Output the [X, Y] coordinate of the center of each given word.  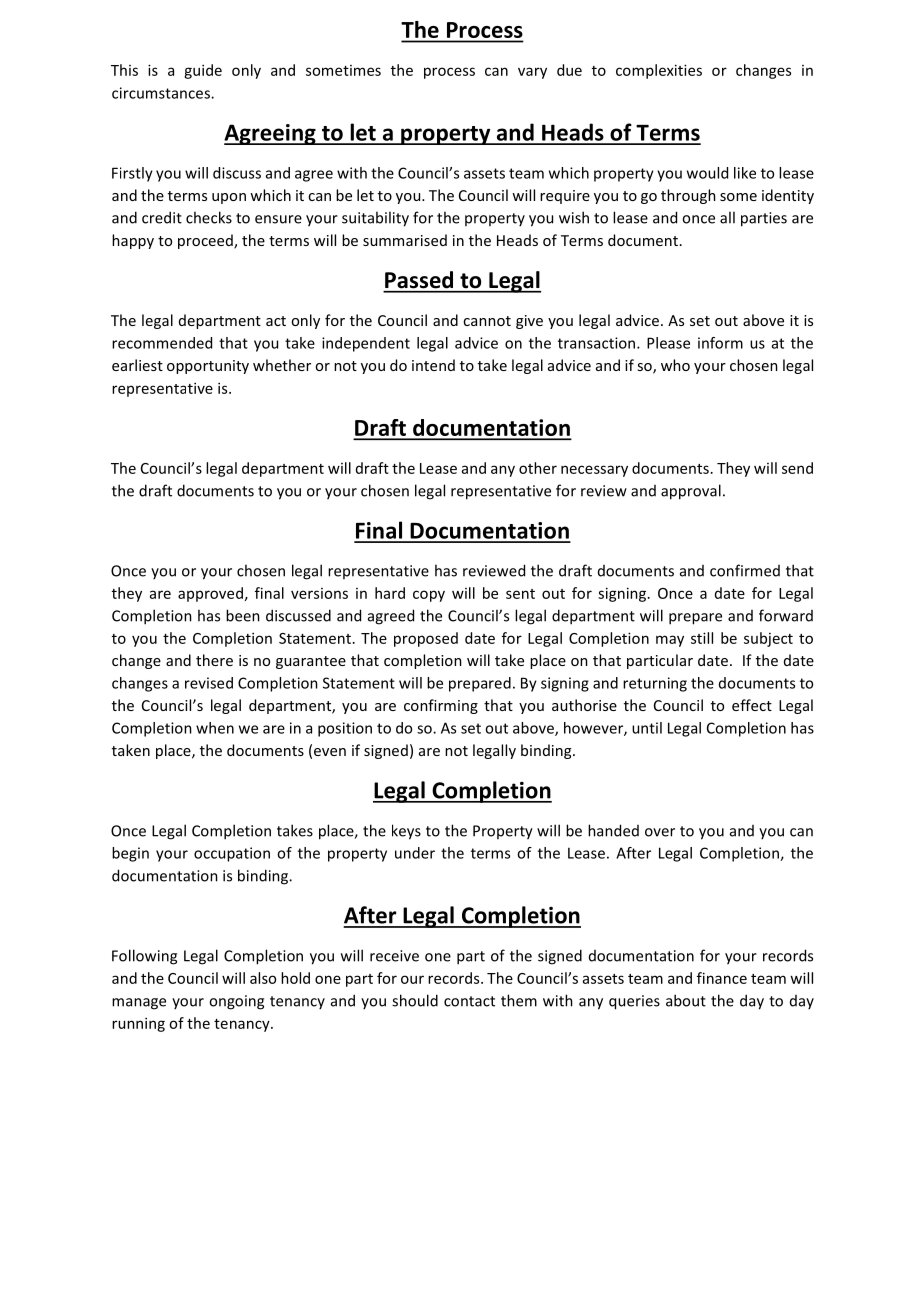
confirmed [745, 570]
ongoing [236, 1002]
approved [210, 594]
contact [469, 1001]
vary [532, 73]
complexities [659, 71]
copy [429, 596]
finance [722, 978]
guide [203, 71]
